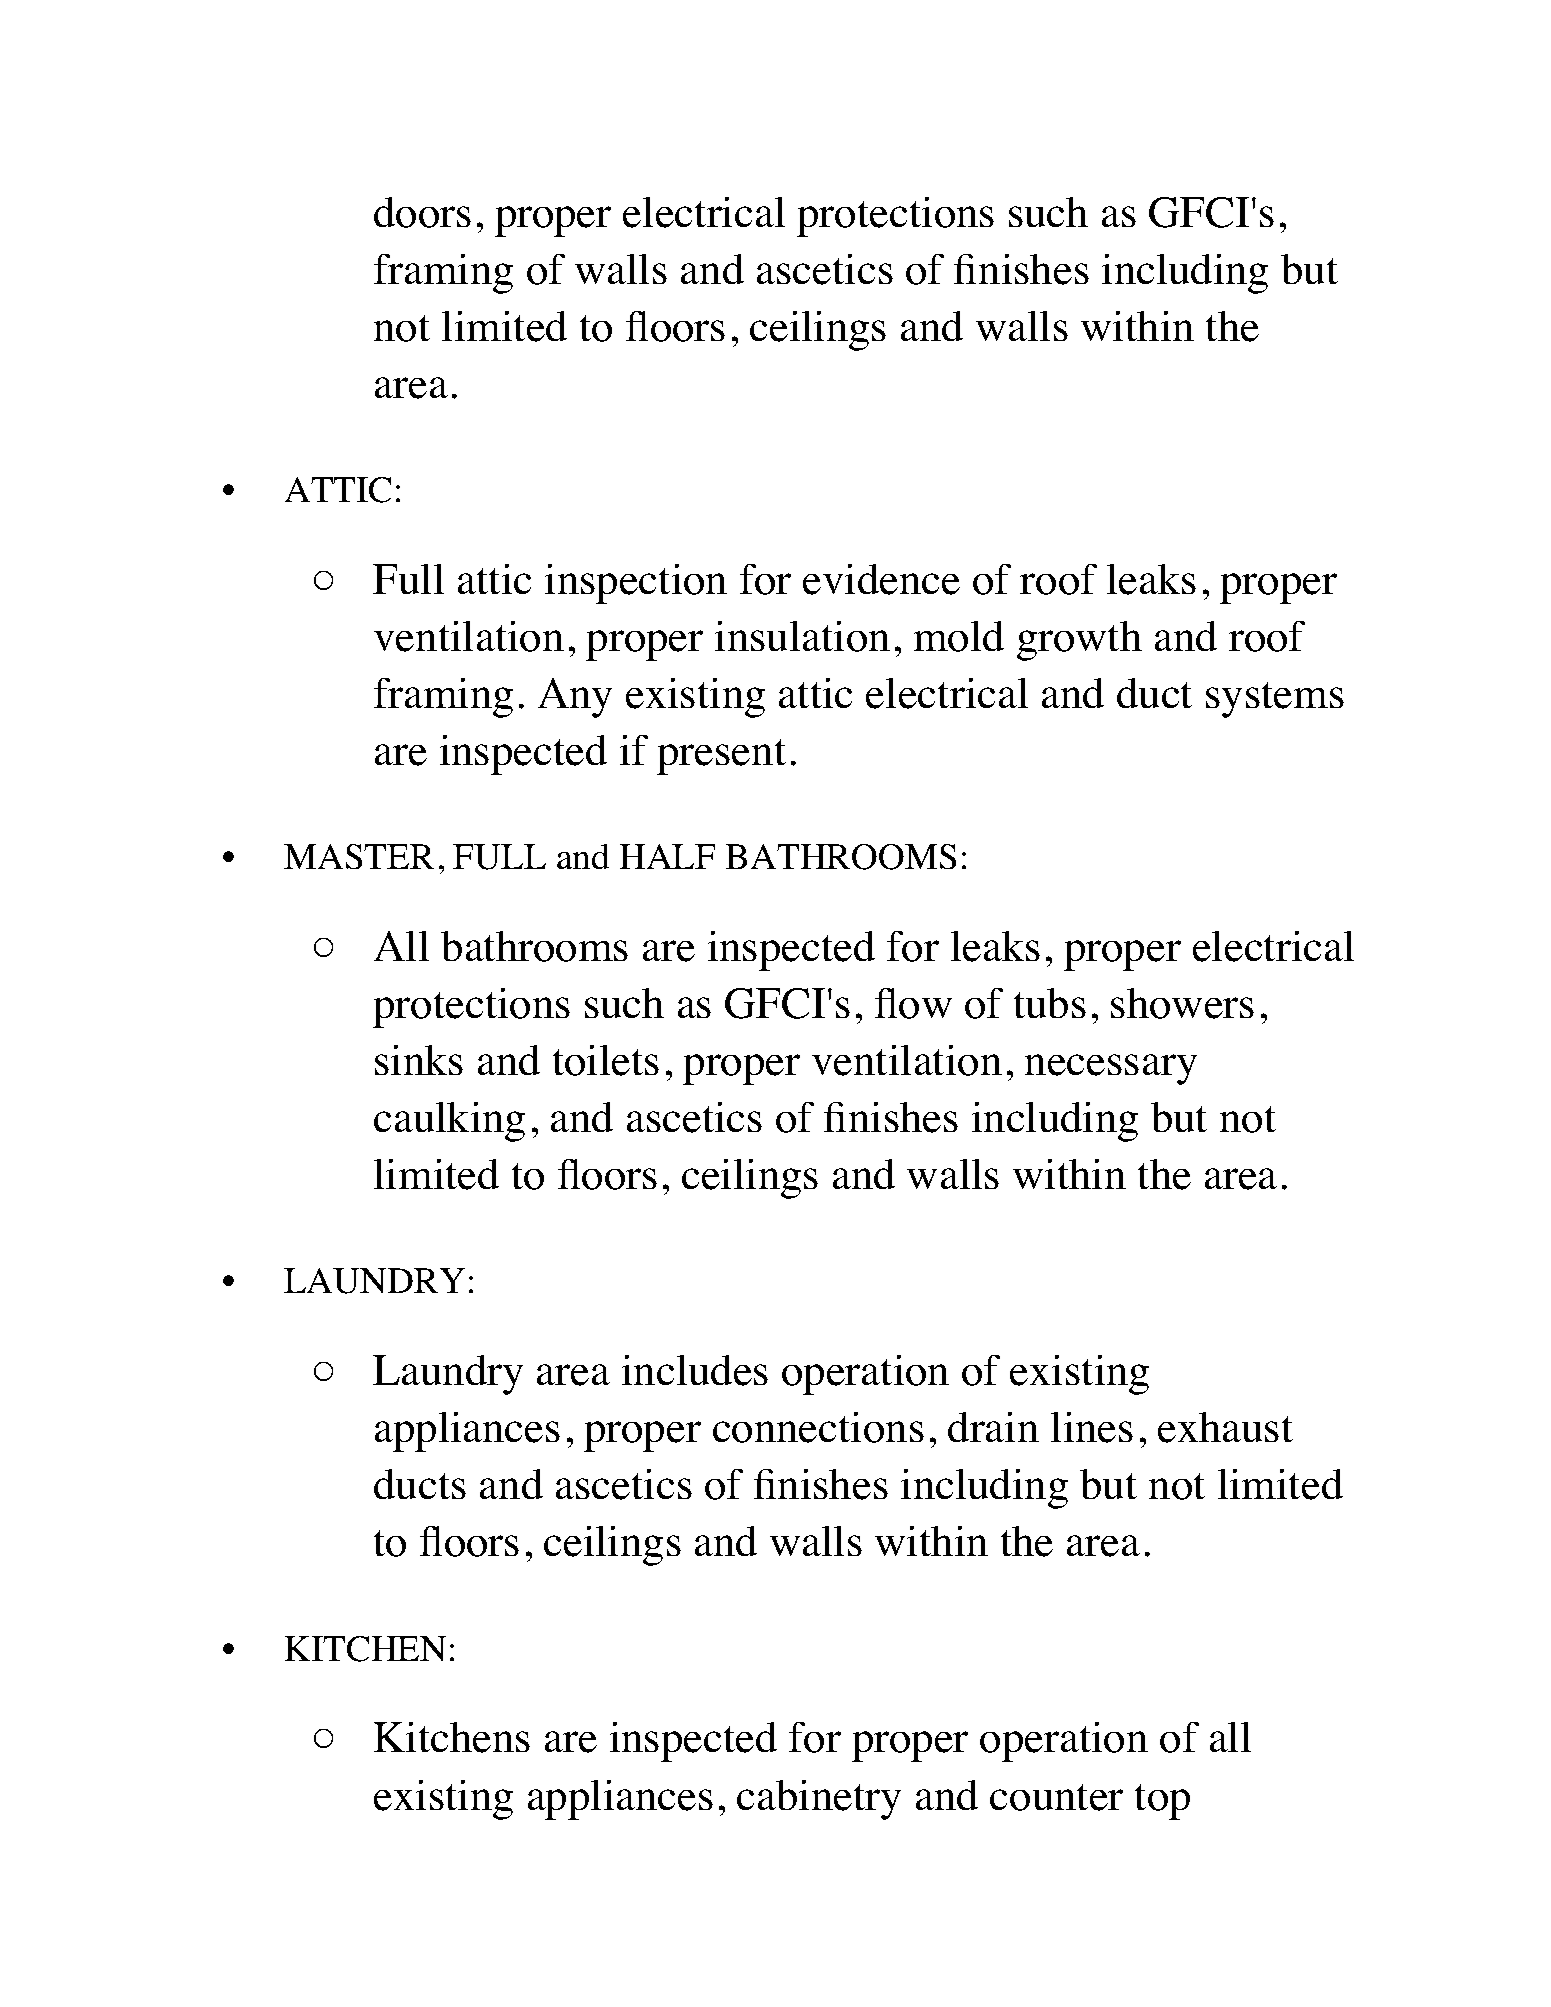 The height and width of the image is (2007, 1551). Describe the element at coordinates (1079, 641) in the image. I see `growth` at that location.
